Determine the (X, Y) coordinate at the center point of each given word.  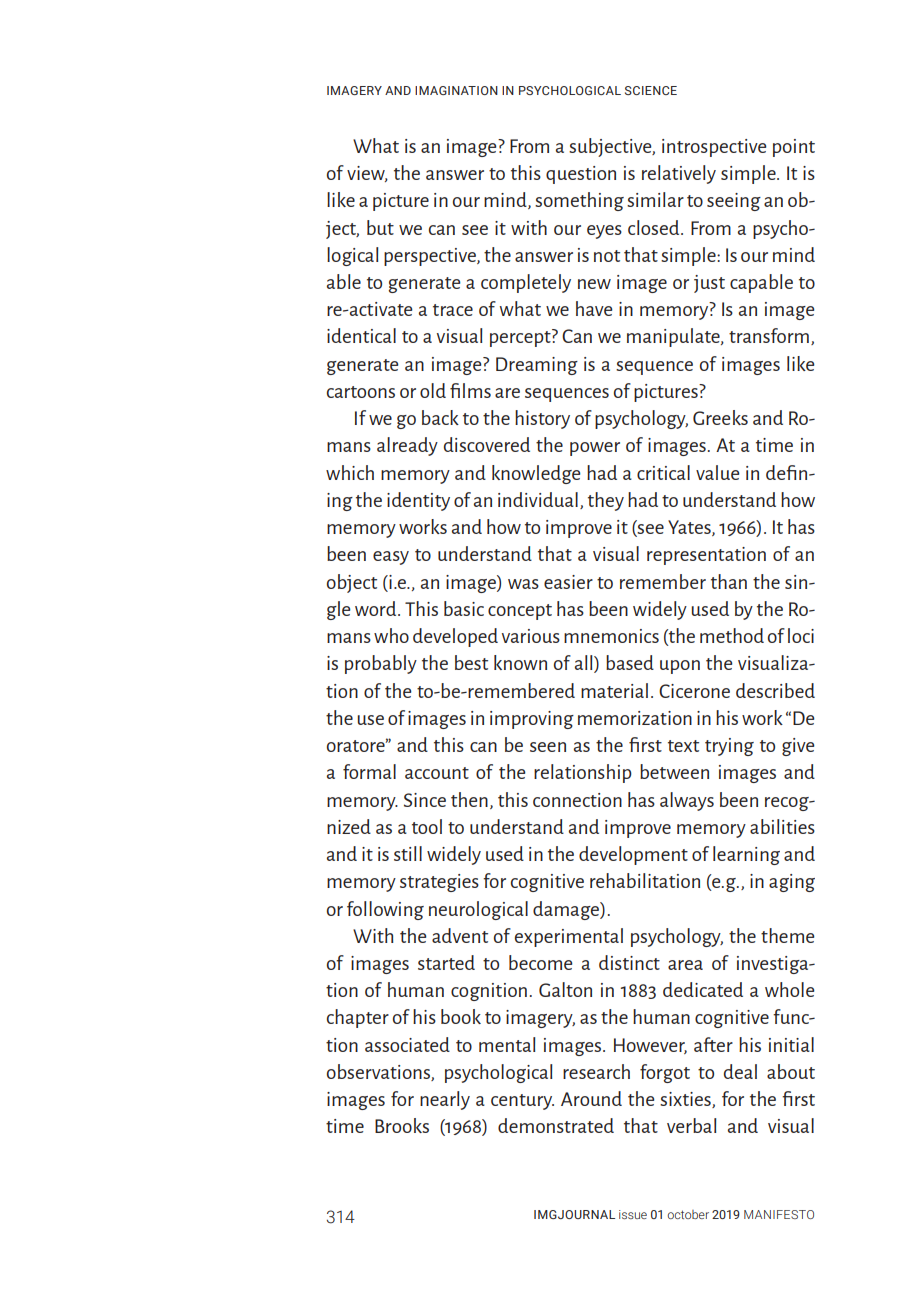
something (579, 201)
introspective (714, 148)
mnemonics (611, 636)
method (732, 635)
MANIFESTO (779, 1214)
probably (381, 664)
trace (453, 310)
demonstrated (556, 1125)
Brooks (402, 1125)
